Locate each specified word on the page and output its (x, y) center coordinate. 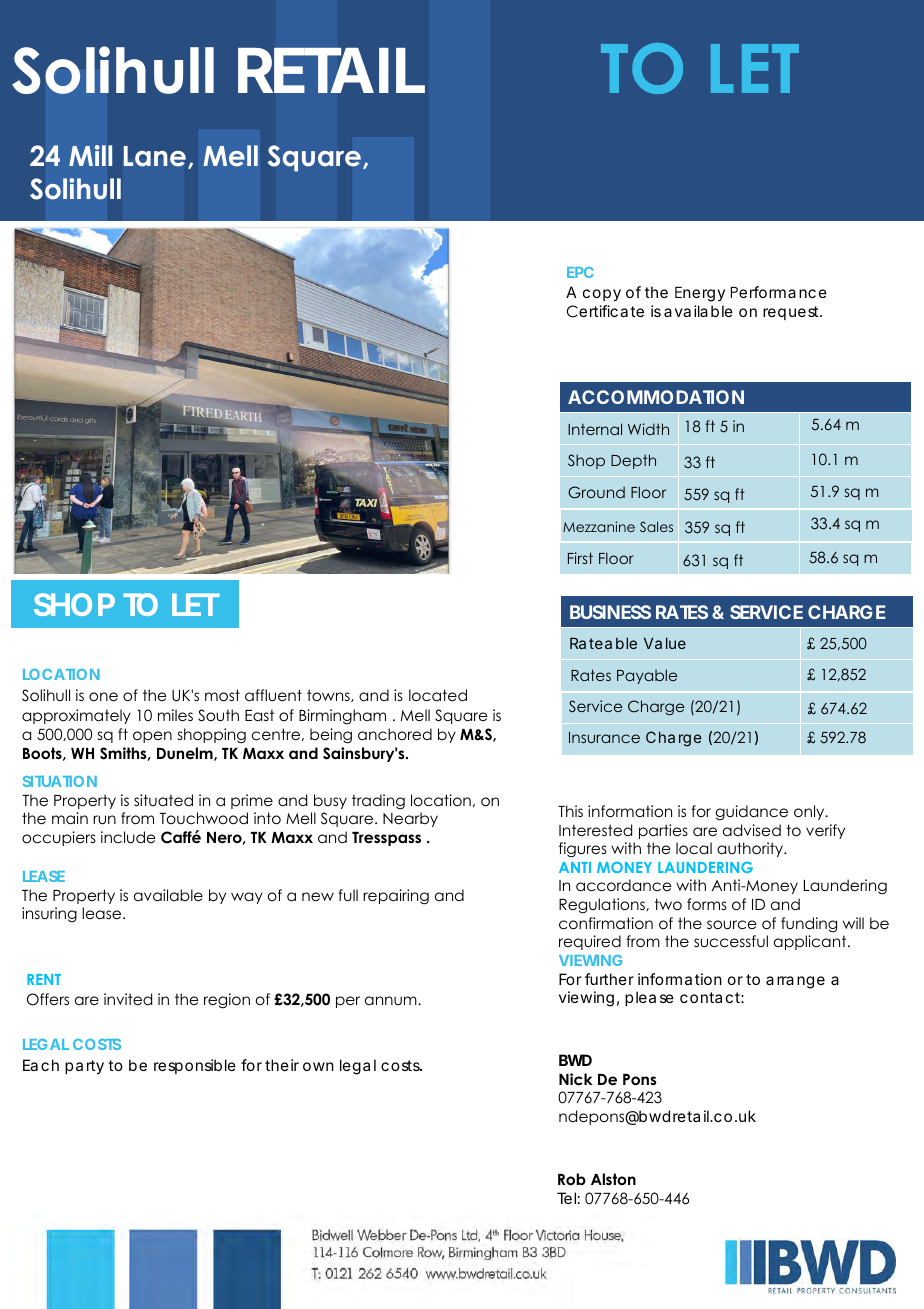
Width (648, 429)
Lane (155, 156)
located (438, 695)
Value (665, 643)
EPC (580, 272)
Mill (90, 155)
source (732, 925)
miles (175, 715)
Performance (779, 292)
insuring (49, 914)
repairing (396, 897)
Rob (572, 1179)
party (84, 1067)
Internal (595, 429)
